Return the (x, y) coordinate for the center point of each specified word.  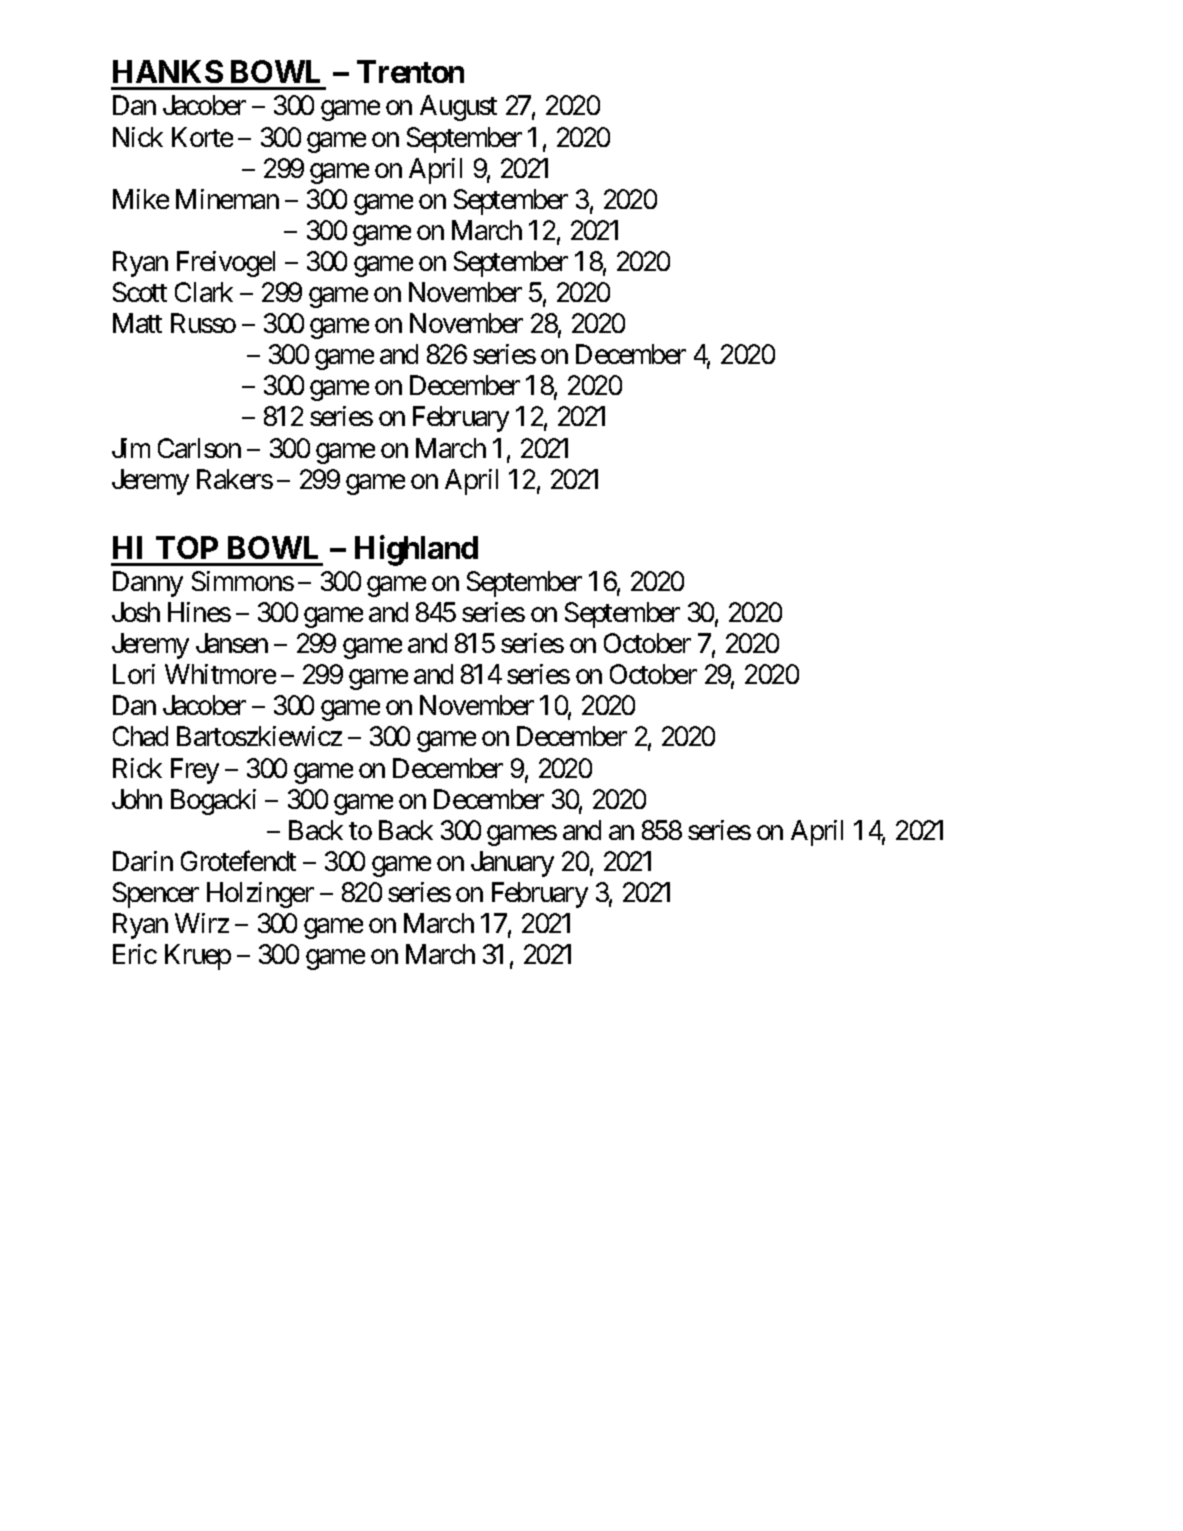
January (512, 864)
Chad (140, 736)
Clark (204, 292)
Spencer (156, 895)
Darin (143, 861)
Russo (203, 323)
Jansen (232, 643)
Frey (195, 771)
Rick (137, 768)
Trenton (410, 71)
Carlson (199, 448)
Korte (202, 137)
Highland (416, 551)
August (458, 108)
